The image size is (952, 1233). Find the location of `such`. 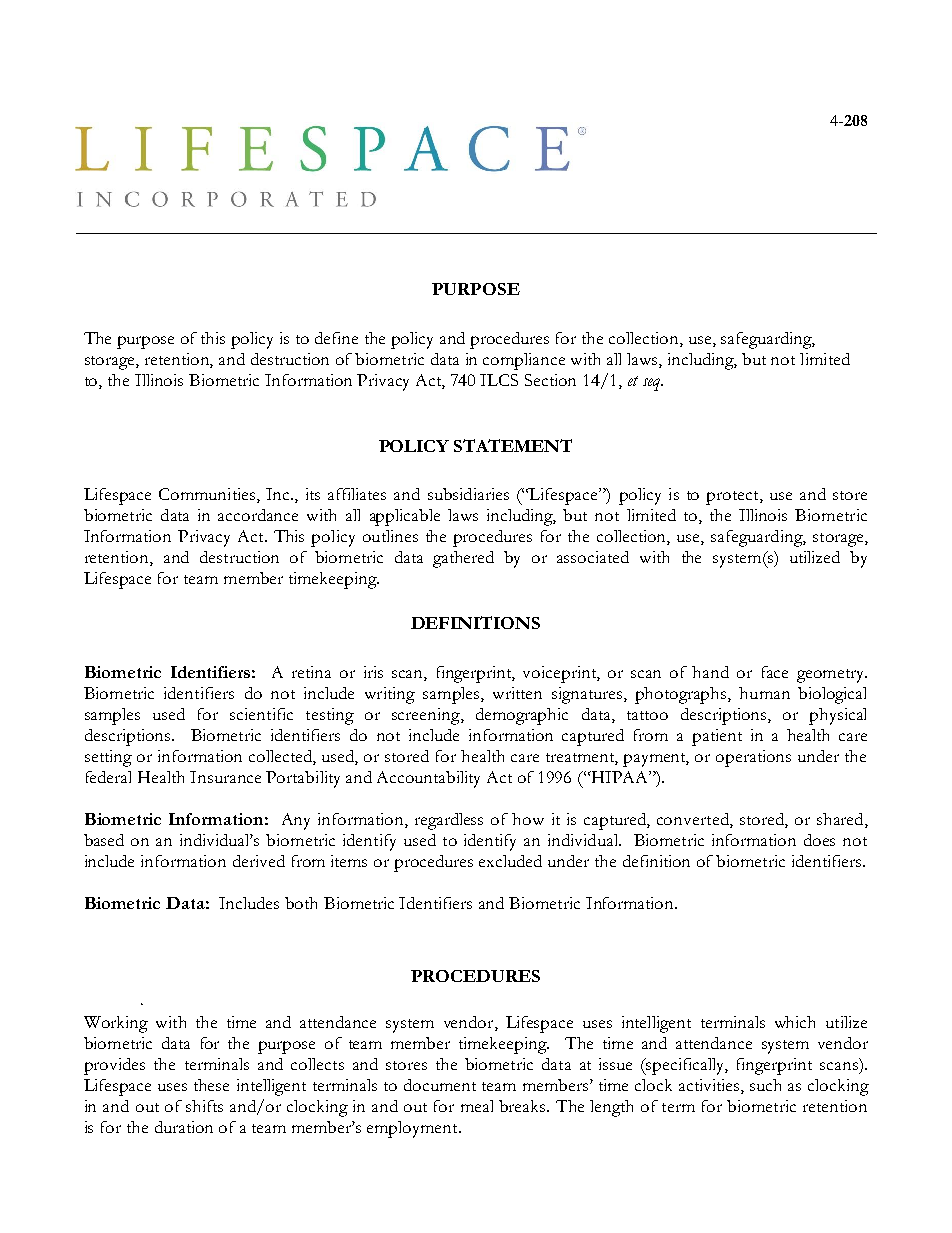

such is located at coordinates (765, 1085).
